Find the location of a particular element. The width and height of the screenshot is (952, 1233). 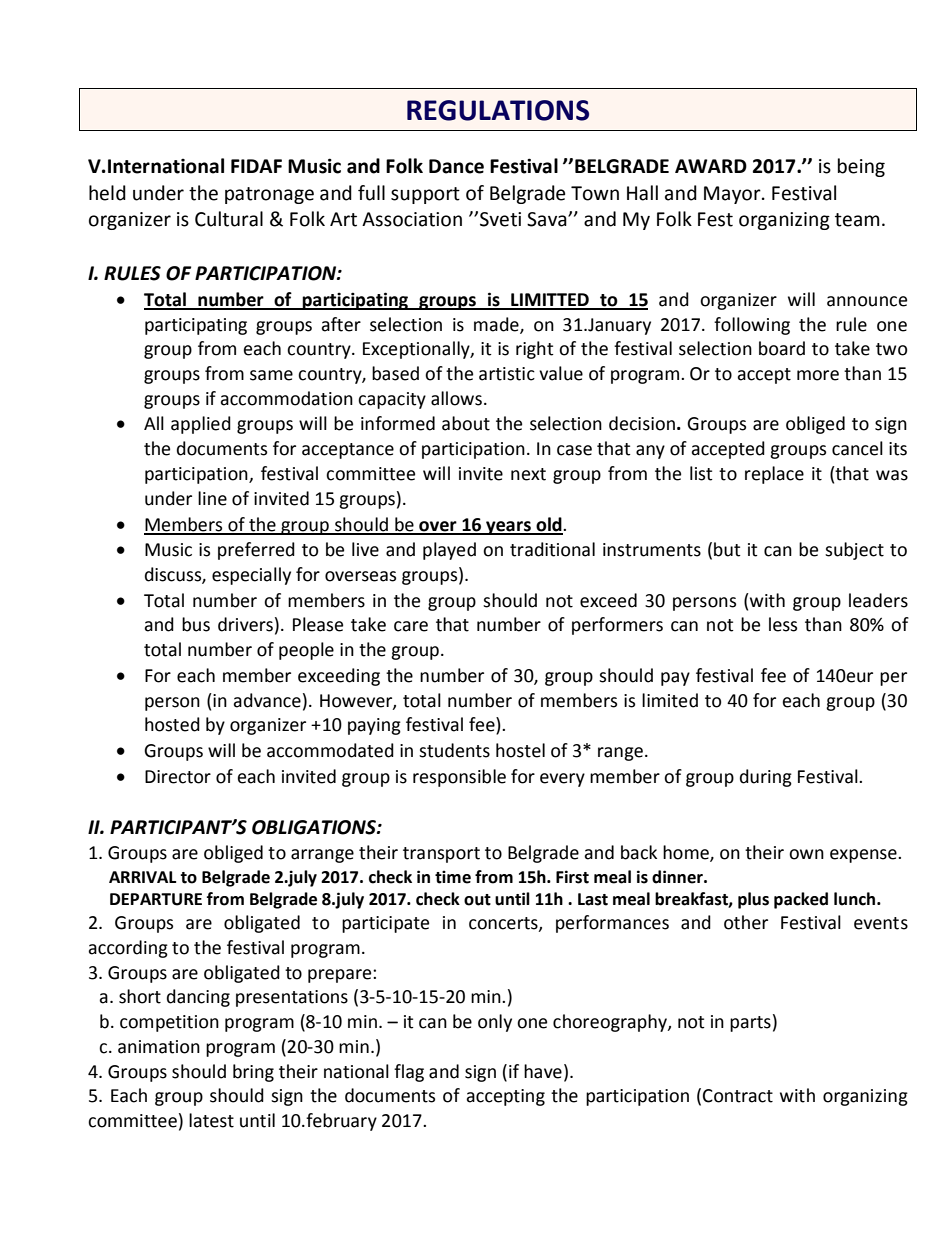

artistic is located at coordinates (507, 374).
